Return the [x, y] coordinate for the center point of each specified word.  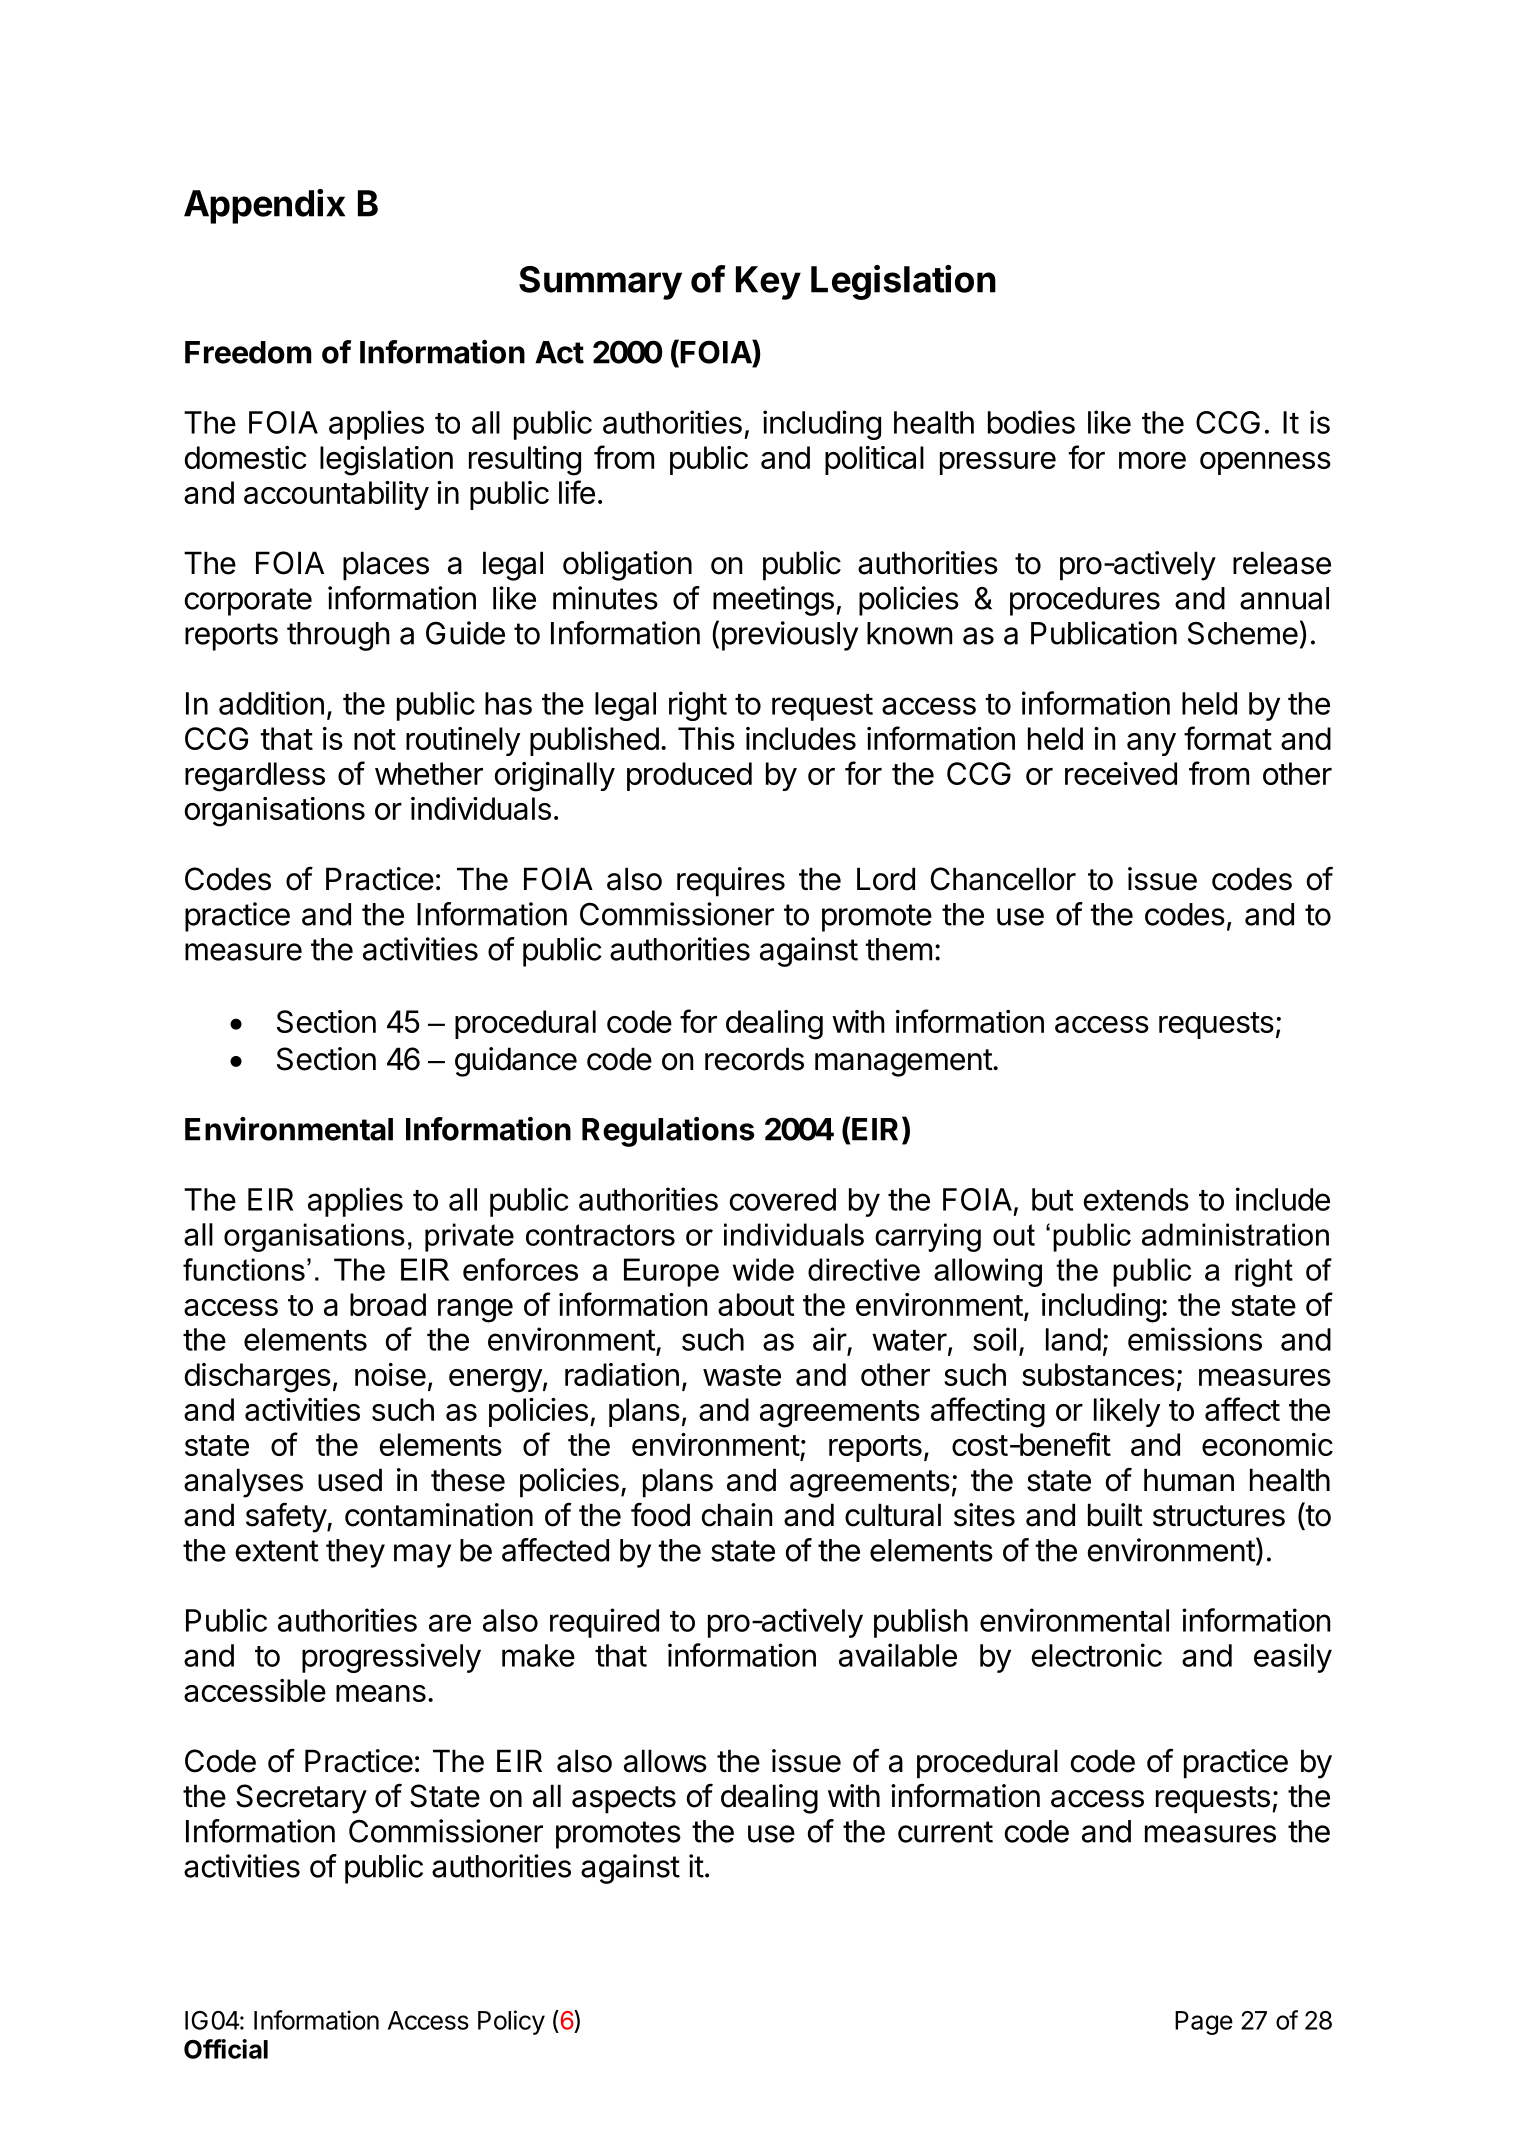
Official [226, 2049]
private [469, 1237]
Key [768, 283]
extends [1136, 1199]
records [754, 1059]
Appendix [264, 206]
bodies [1031, 422]
